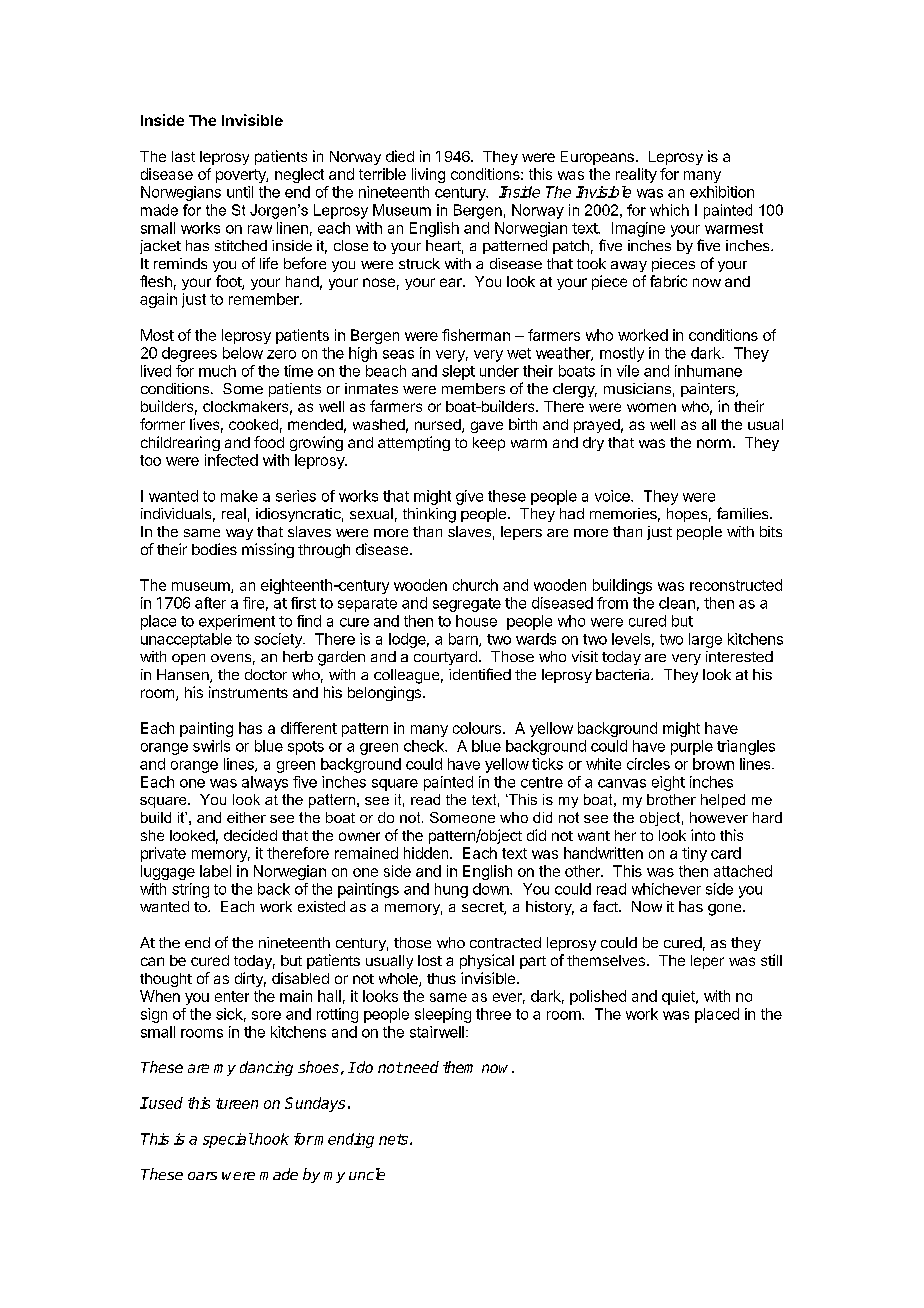 This page has width=924, height=1308. I want to click on secret, so click(483, 908).
